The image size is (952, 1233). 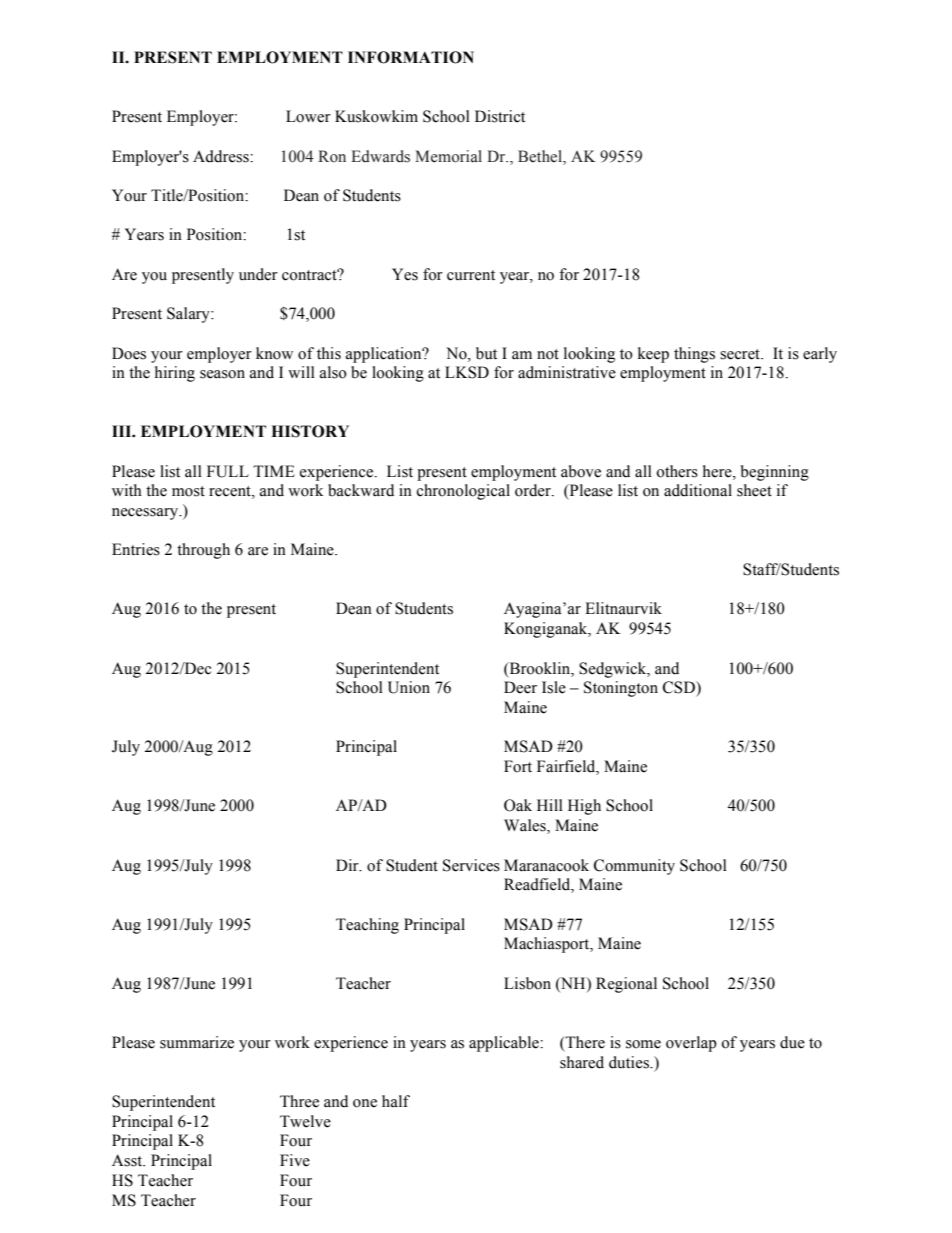 I want to click on Memorial, so click(x=448, y=156).
